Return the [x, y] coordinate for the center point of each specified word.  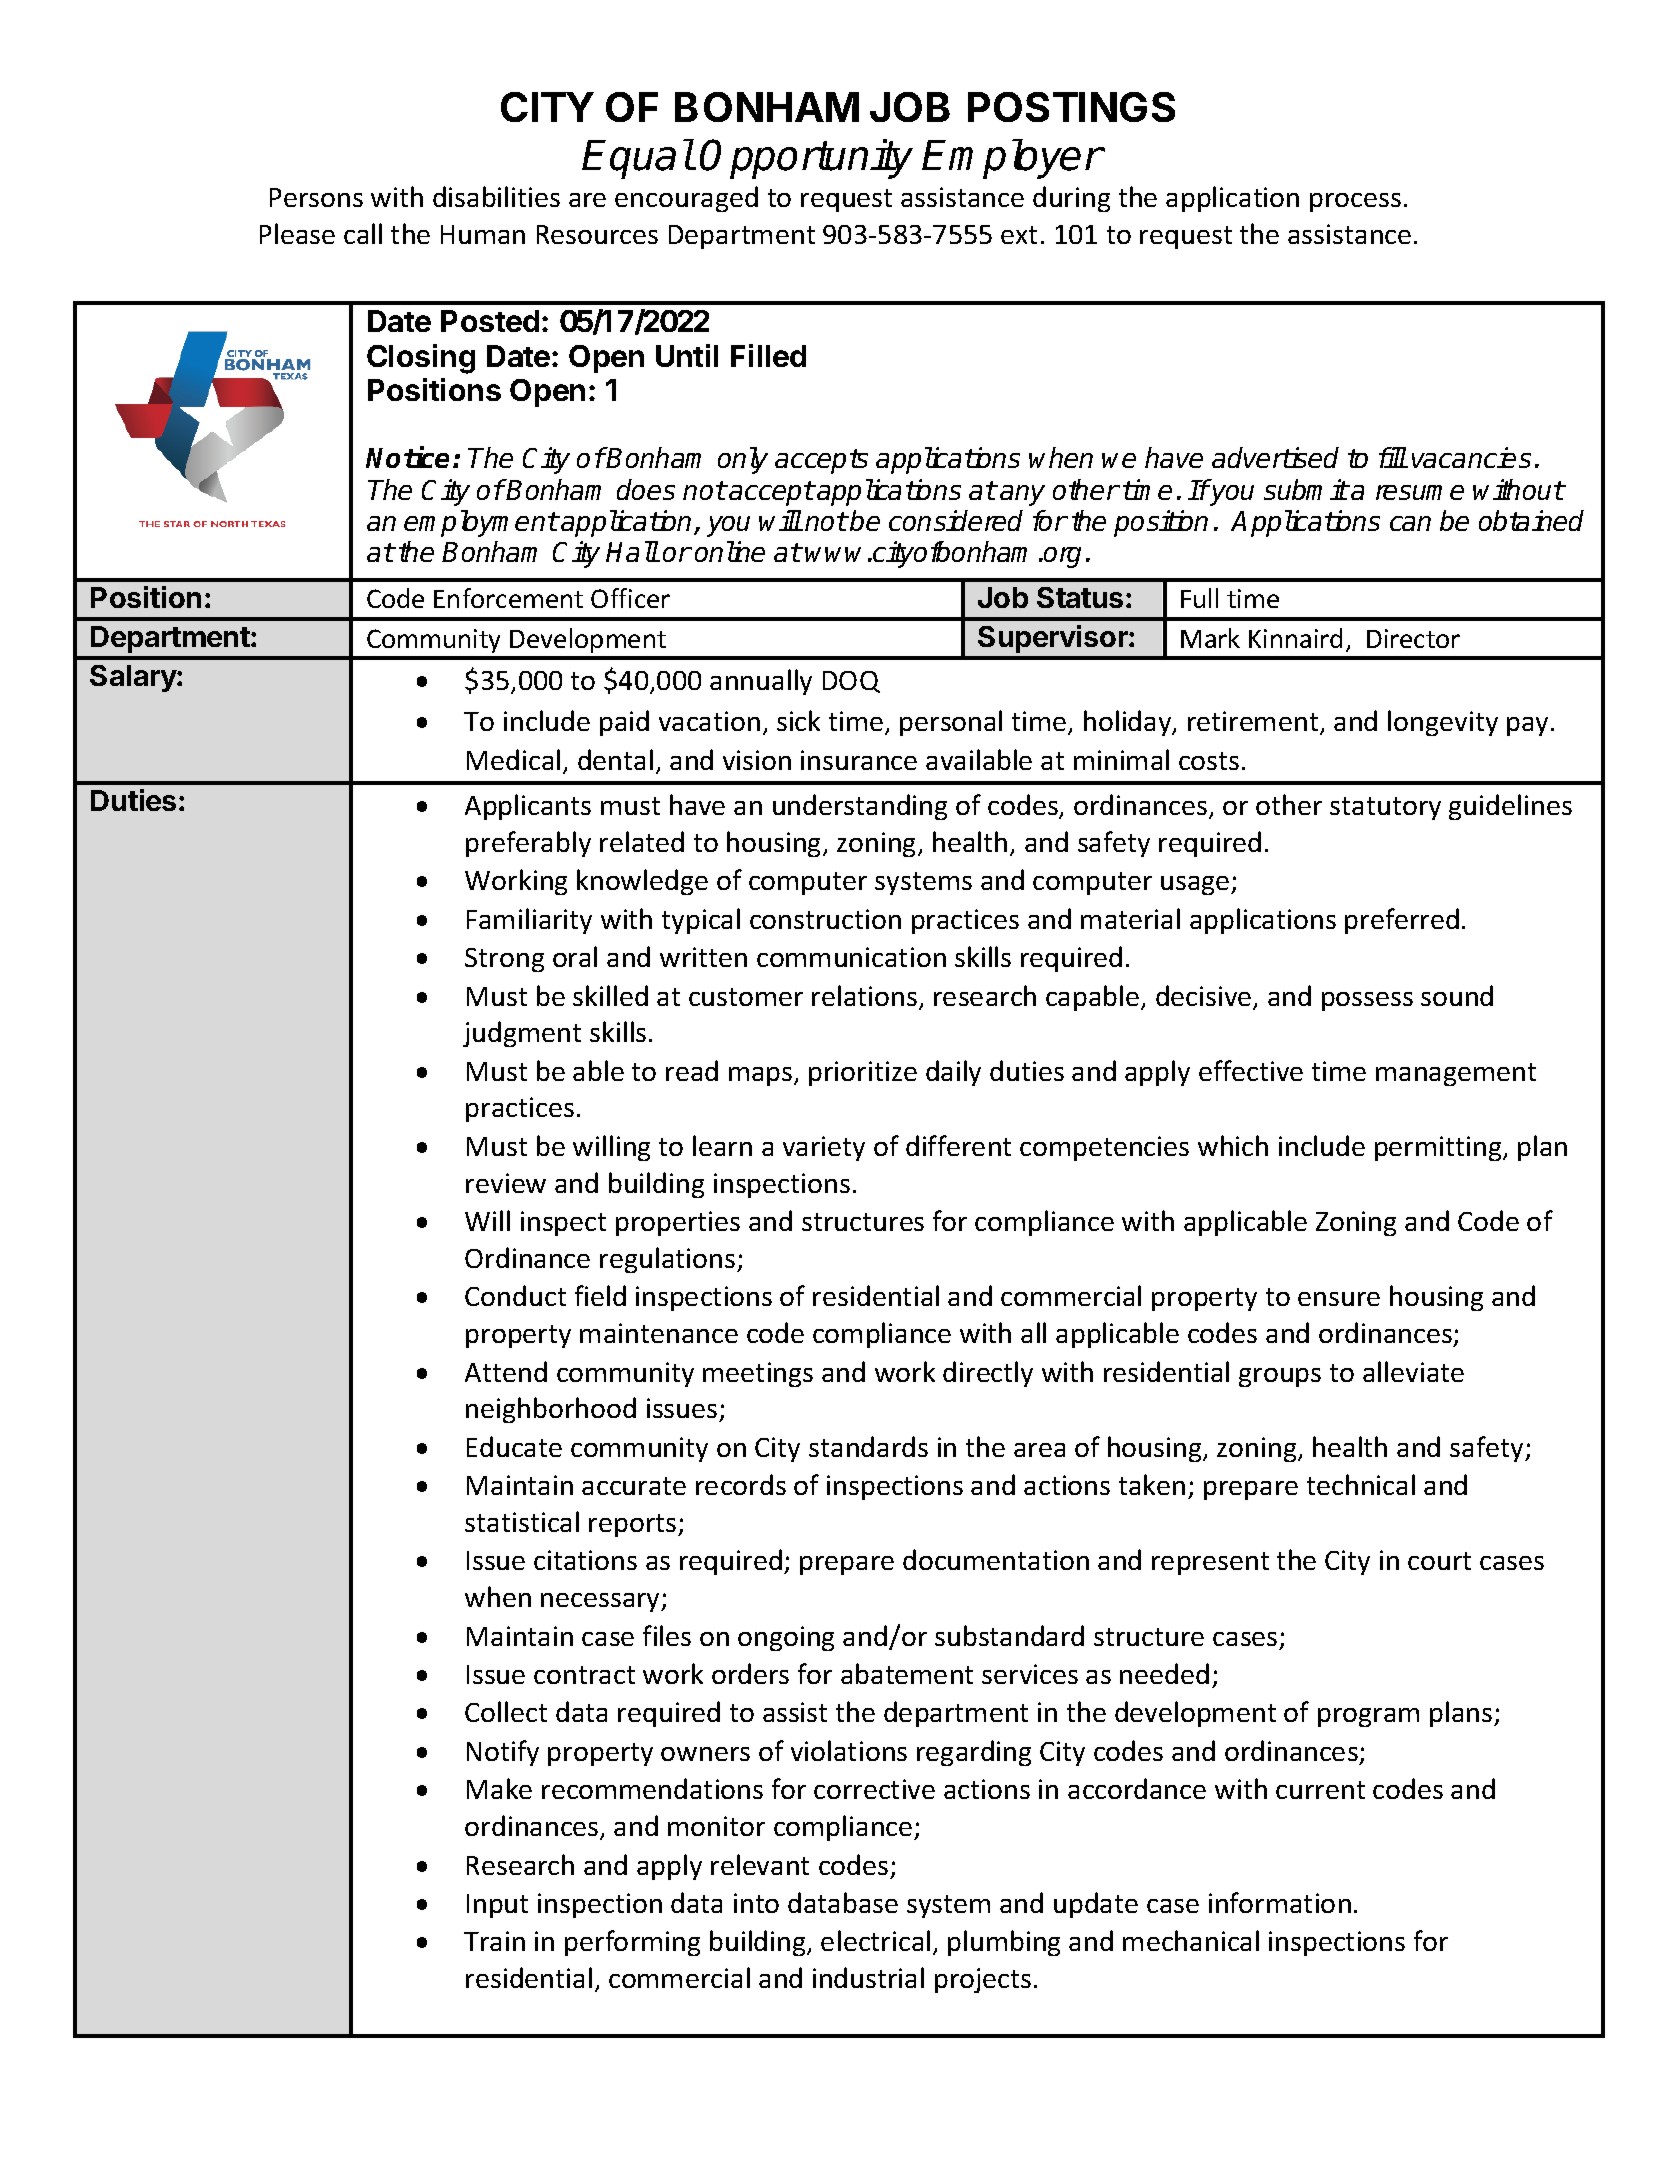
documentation [996, 1559]
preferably [528, 844]
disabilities [496, 196]
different [958, 1145]
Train [494, 1941]
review [506, 1183]
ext [1019, 235]
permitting [1439, 1148]
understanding [860, 807]
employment [481, 523]
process [1355, 202]
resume [1420, 492]
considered [956, 520]
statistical [522, 1521]
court [1439, 1561]
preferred [1402, 921]
